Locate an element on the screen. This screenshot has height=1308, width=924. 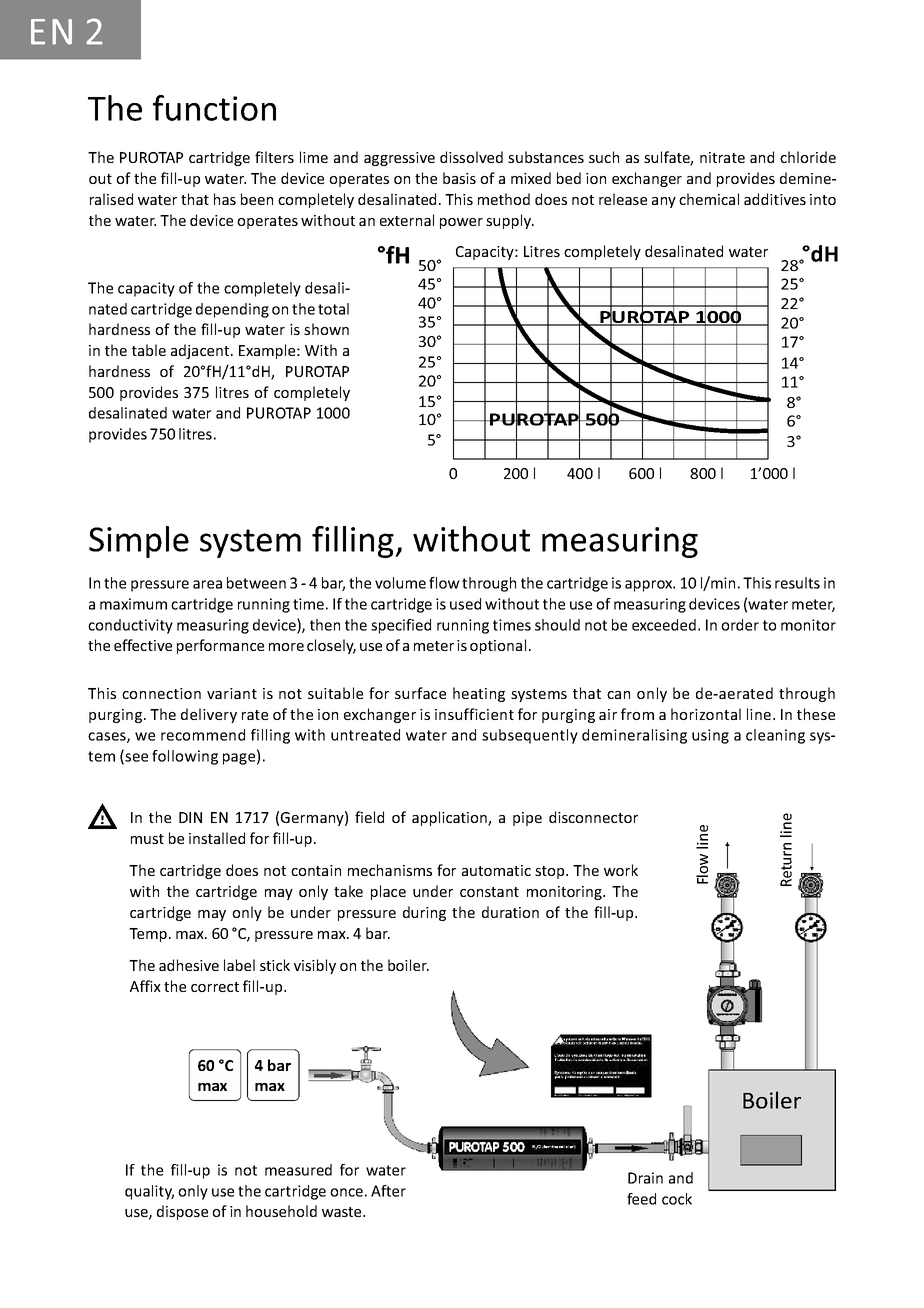
After is located at coordinates (388, 1191).
